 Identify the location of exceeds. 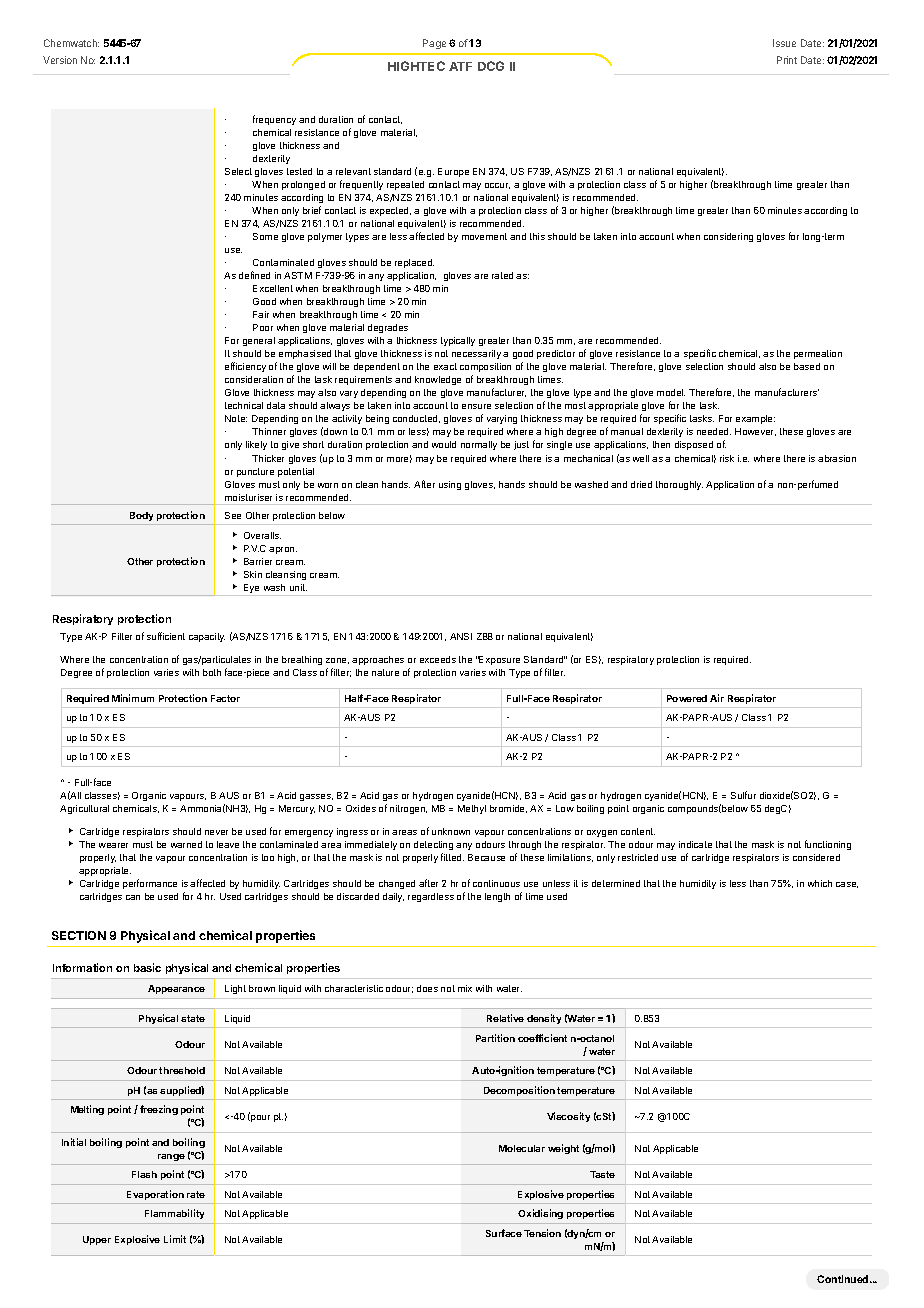
(438, 659).
